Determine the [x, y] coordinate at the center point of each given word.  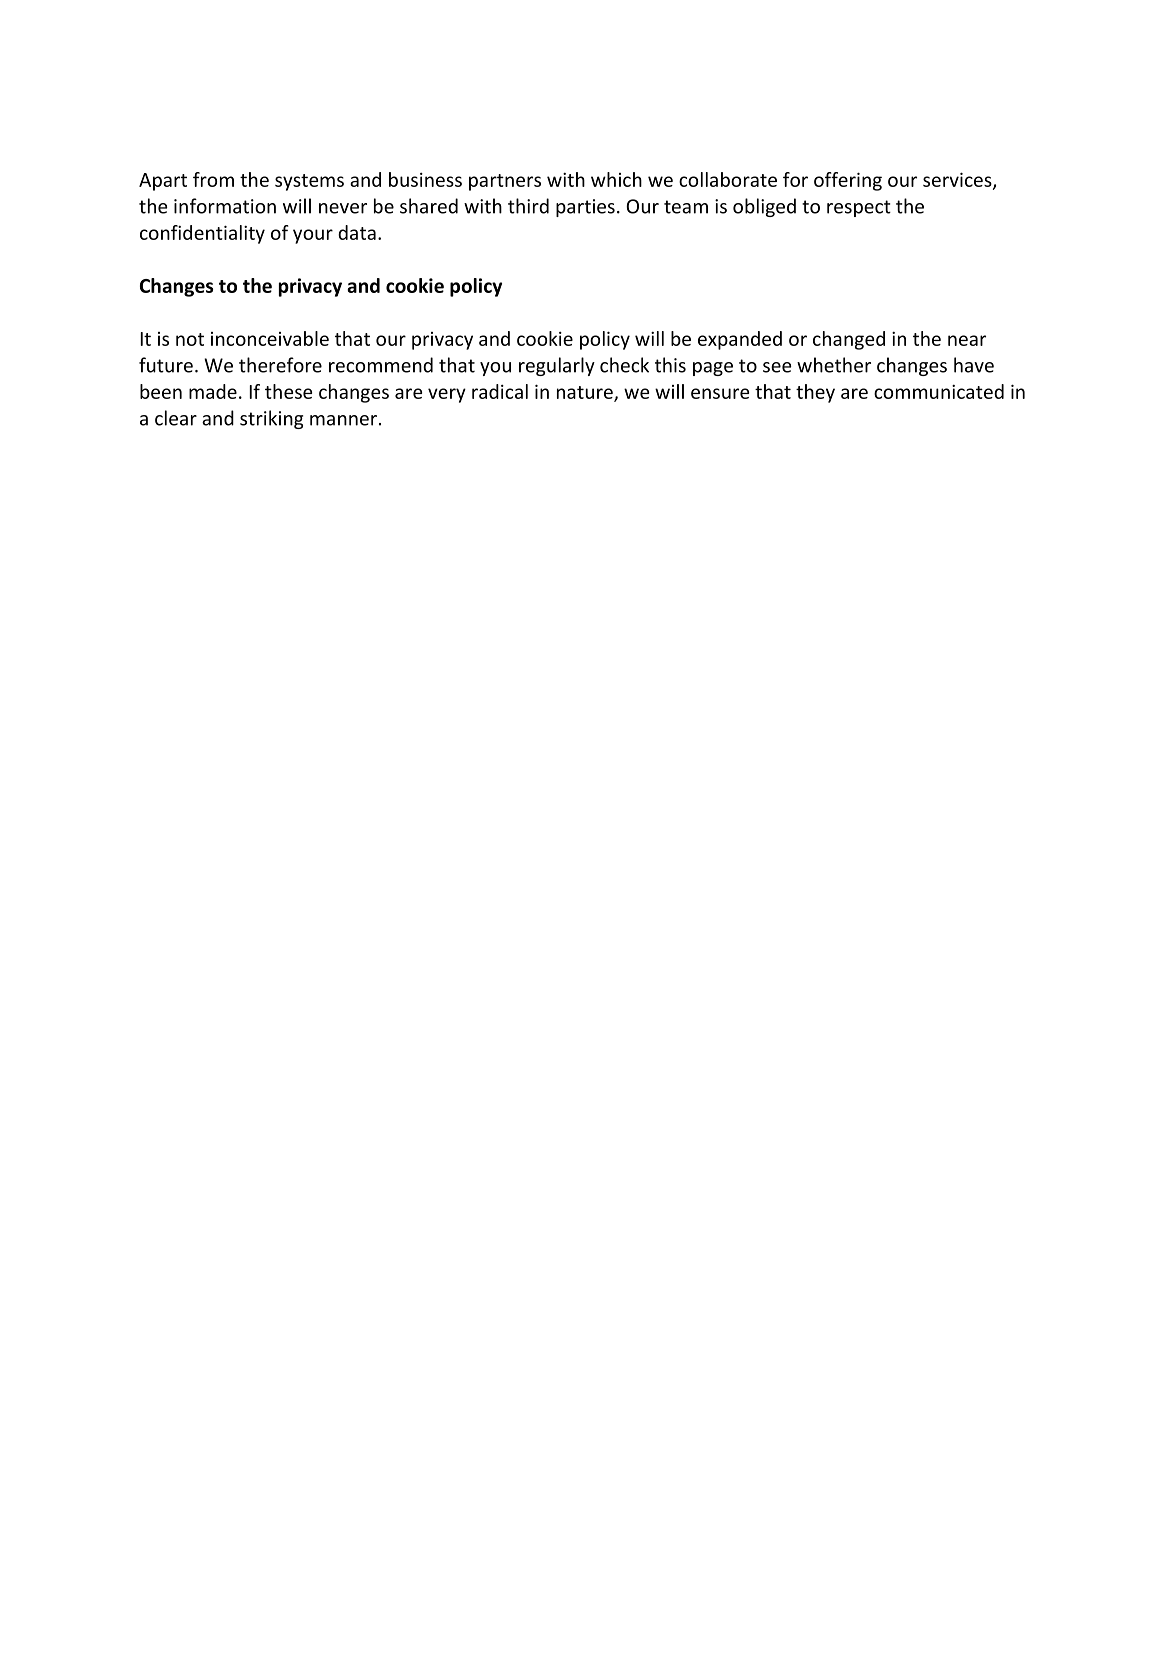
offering [848, 181]
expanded [740, 340]
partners [505, 182]
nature [586, 394]
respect [859, 208]
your [313, 236]
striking [271, 419]
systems [309, 182]
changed [849, 340]
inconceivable [270, 338]
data [357, 232]
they [815, 393]
